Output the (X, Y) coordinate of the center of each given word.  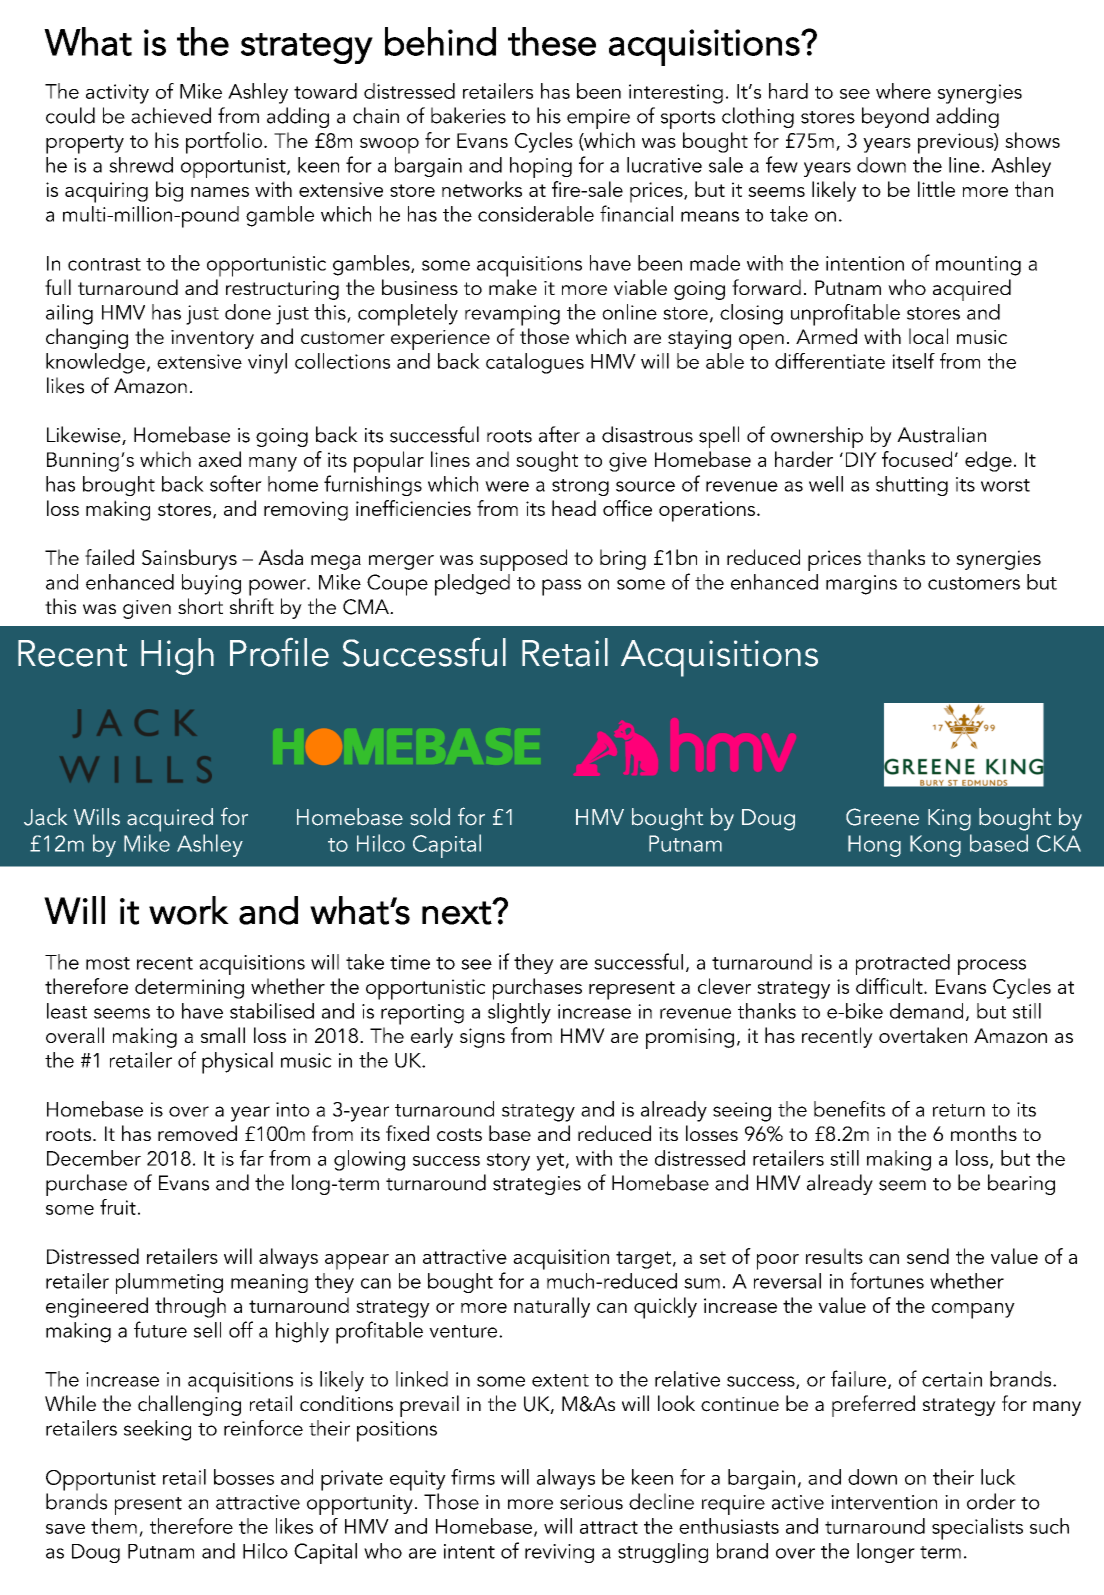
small (223, 1035)
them (114, 1526)
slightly (519, 1013)
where (903, 91)
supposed (523, 560)
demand (926, 1011)
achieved (171, 115)
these (552, 41)
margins (861, 585)
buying (211, 584)
